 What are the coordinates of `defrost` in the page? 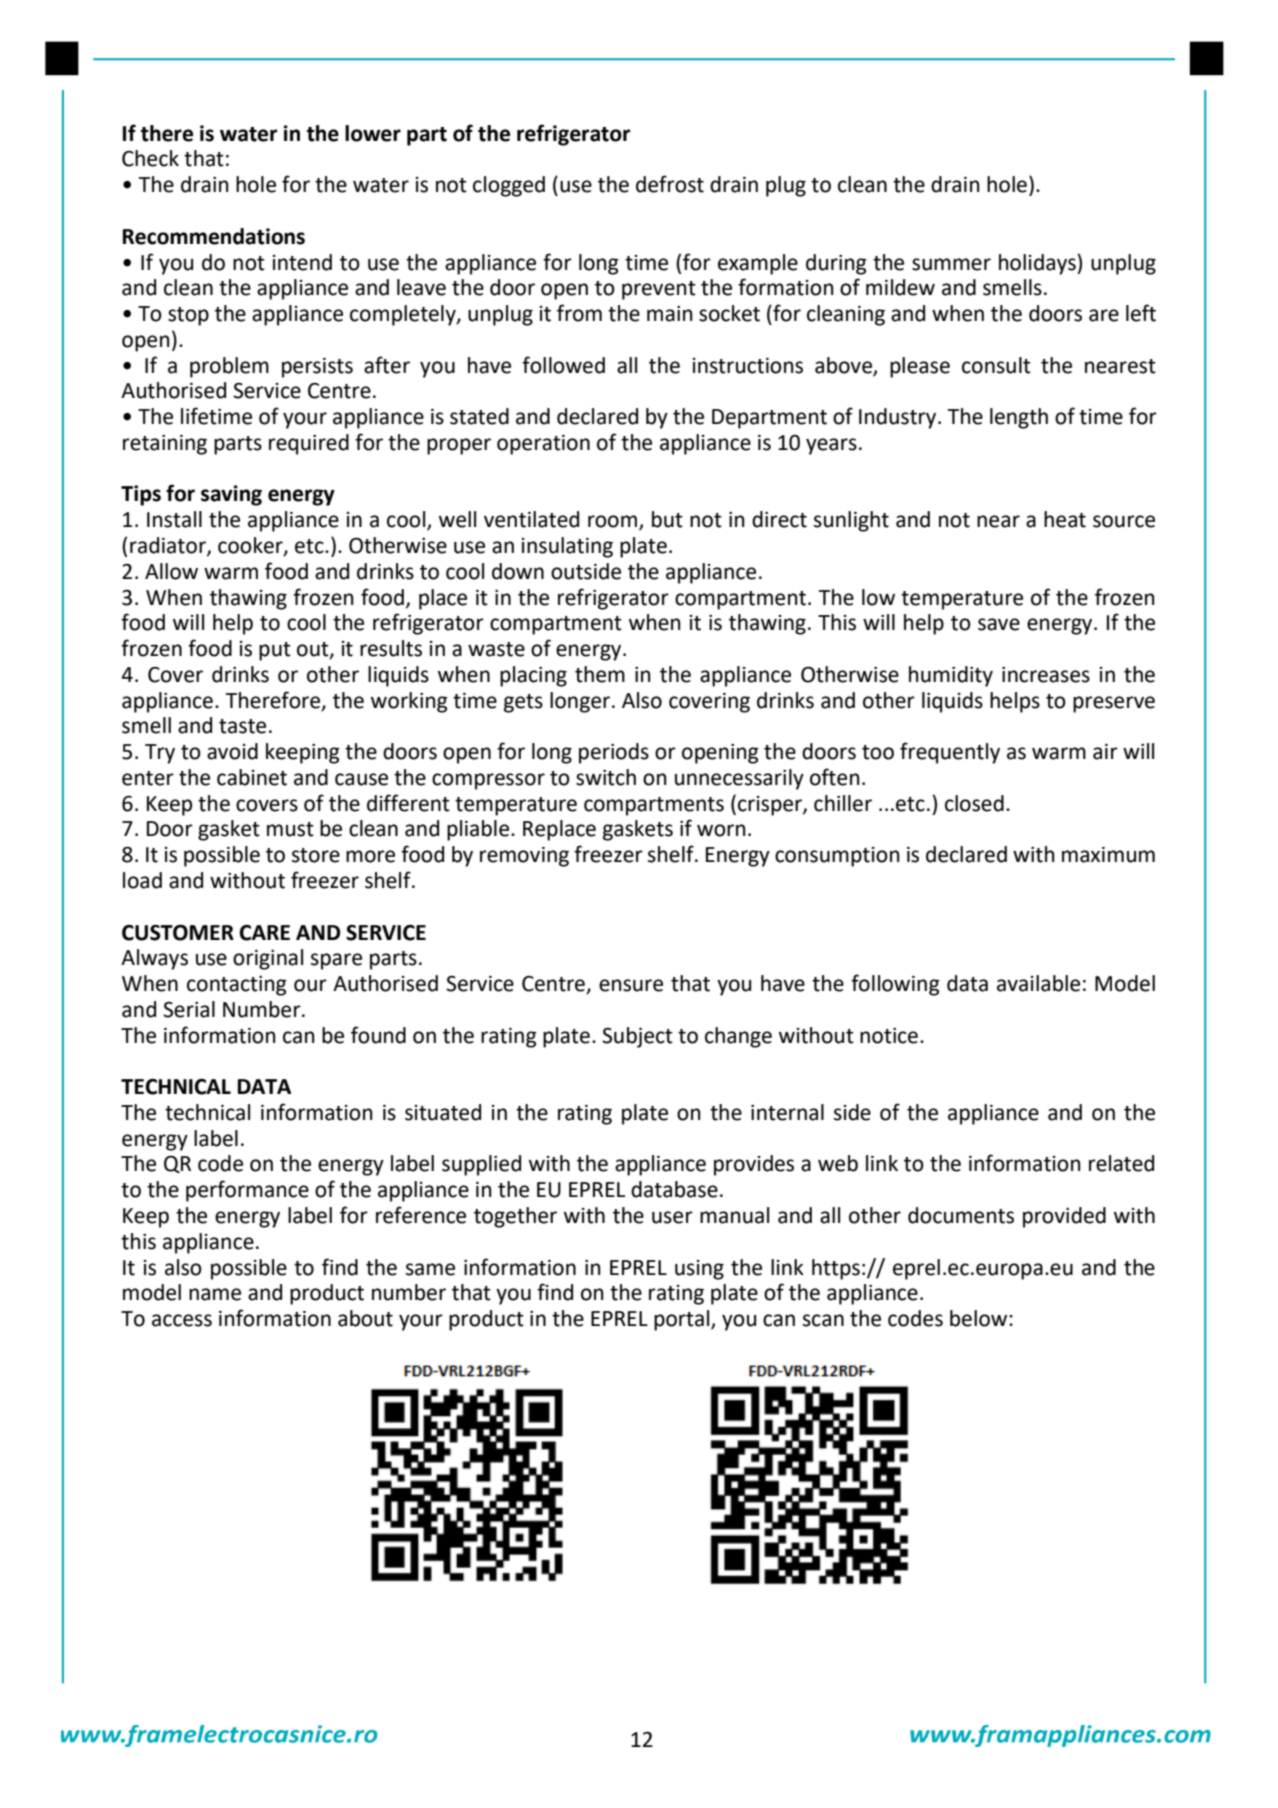 It's located at (670, 184).
